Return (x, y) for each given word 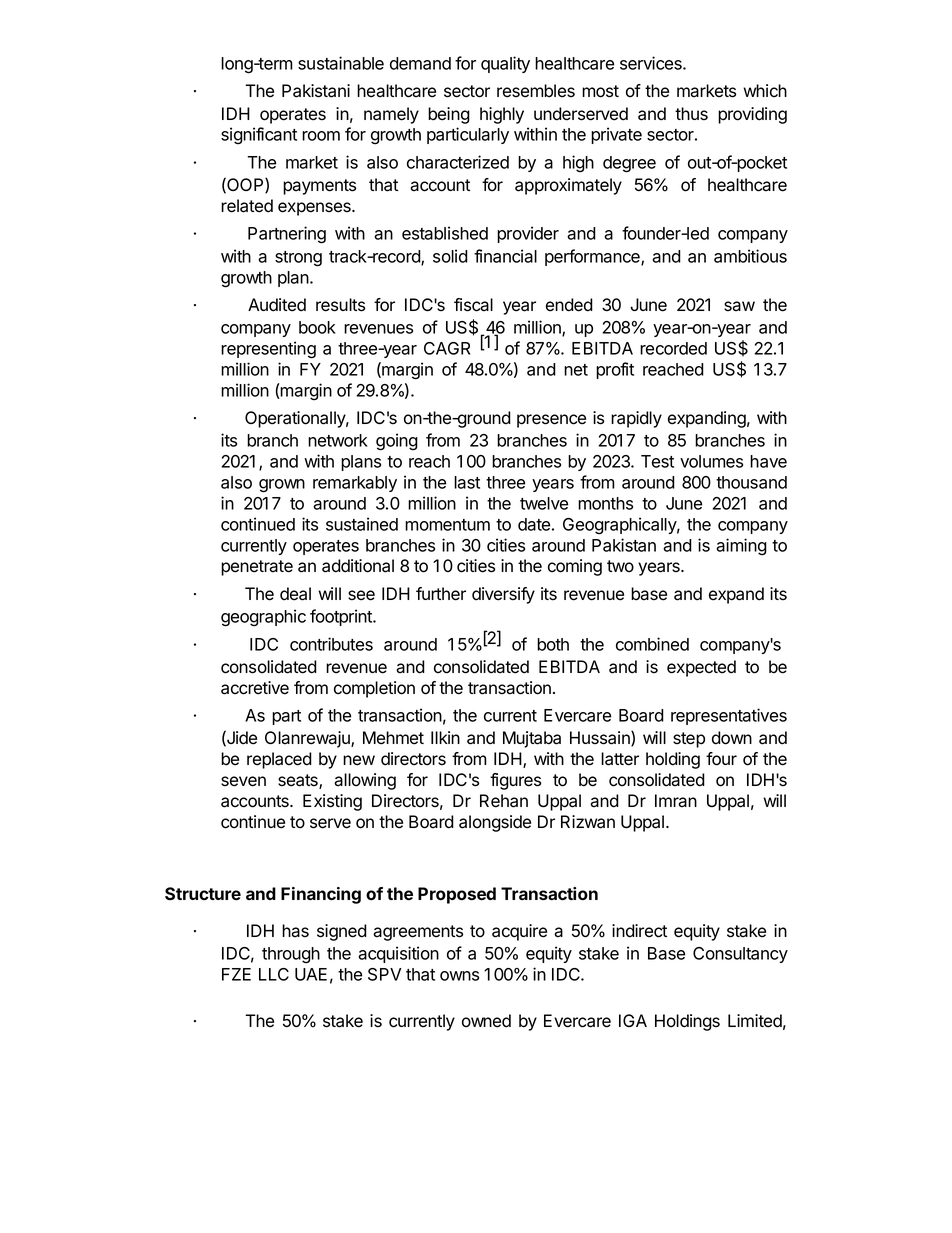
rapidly (636, 419)
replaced (279, 760)
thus (691, 114)
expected (701, 668)
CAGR (447, 348)
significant (259, 136)
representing (268, 350)
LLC (274, 974)
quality (505, 64)
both (553, 644)
